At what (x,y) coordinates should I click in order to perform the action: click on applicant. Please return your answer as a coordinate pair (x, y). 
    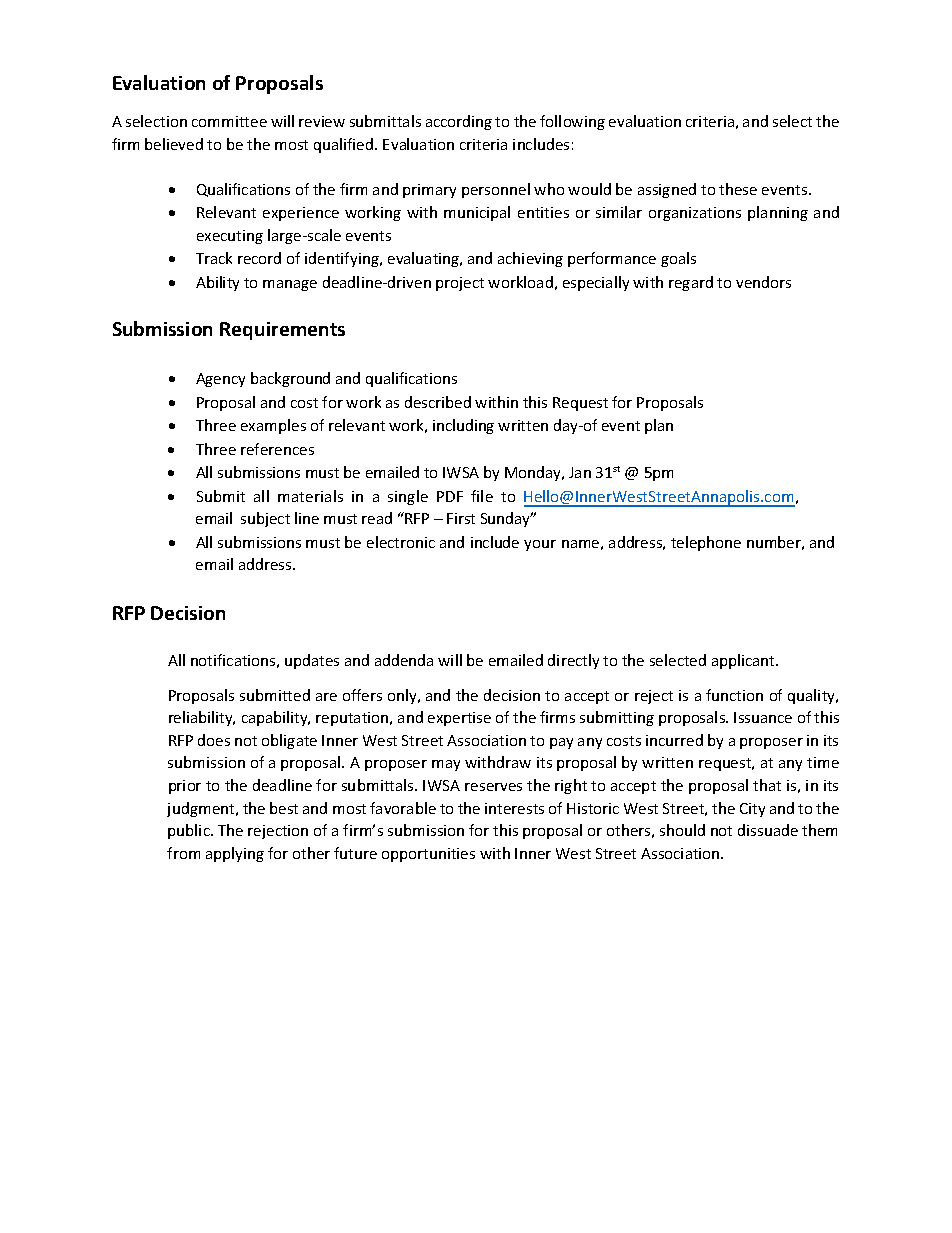
    Looking at the image, I should click on (744, 661).
